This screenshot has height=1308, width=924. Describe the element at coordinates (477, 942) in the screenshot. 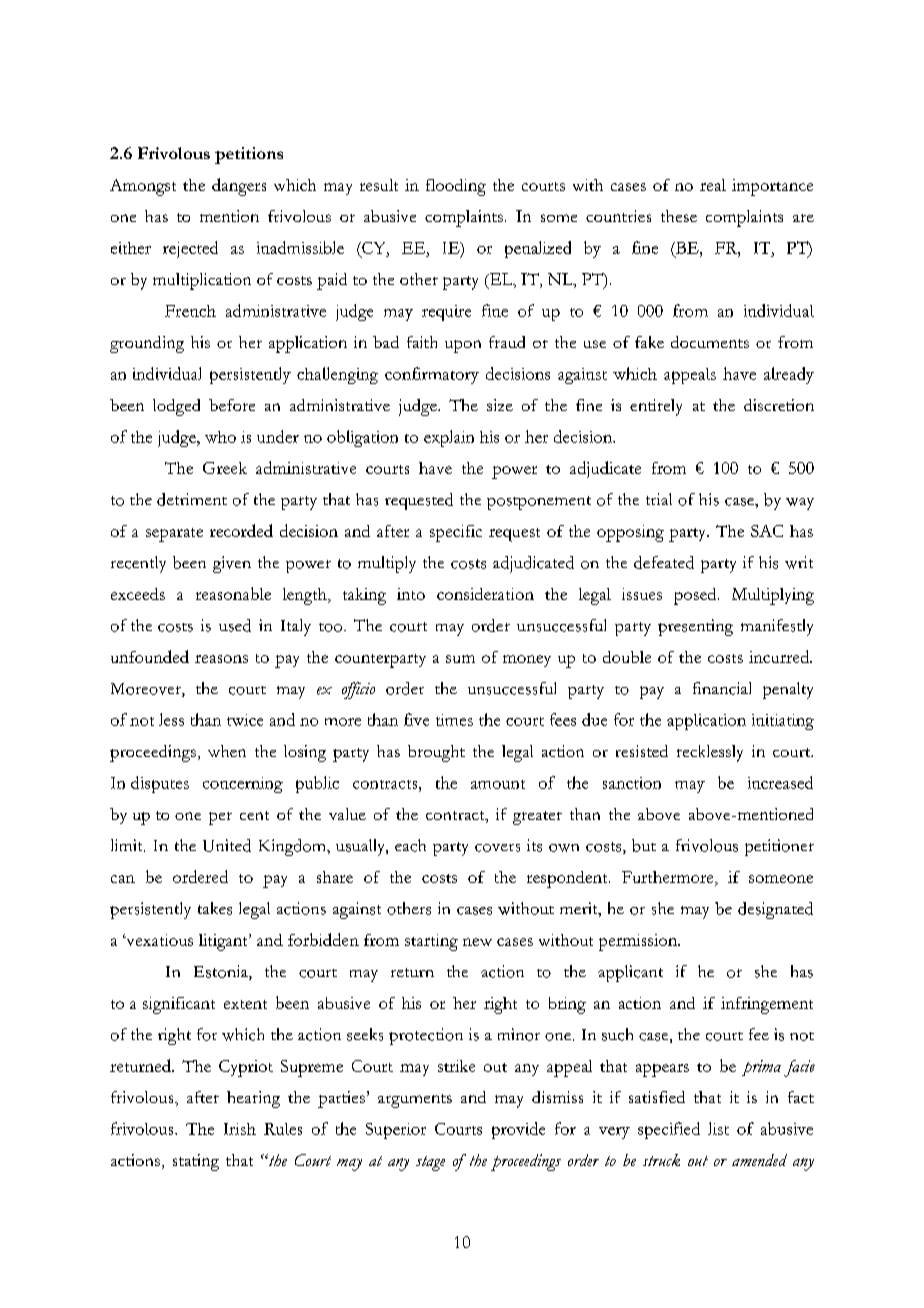

I see `new` at that location.
